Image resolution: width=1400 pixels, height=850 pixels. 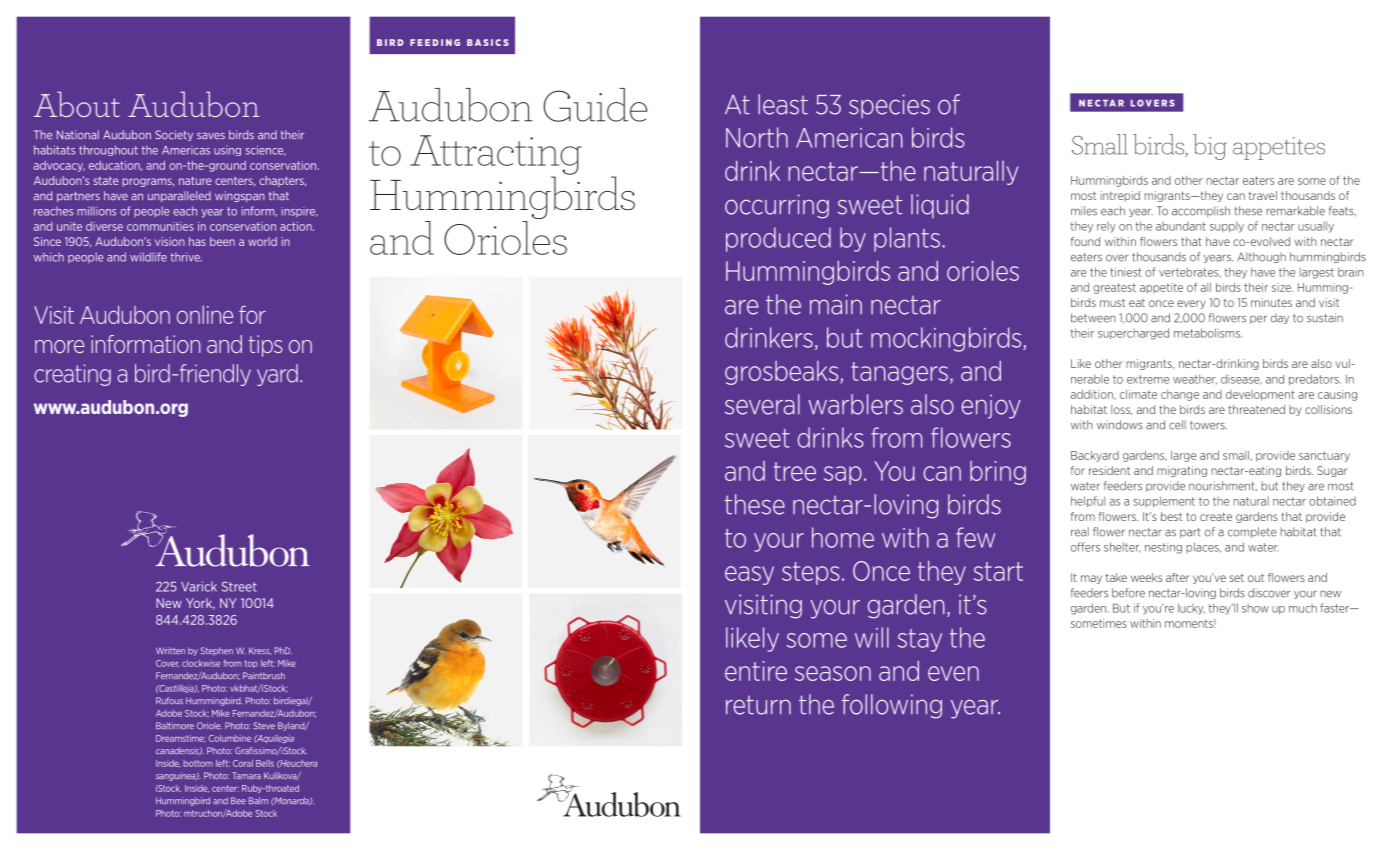 I want to click on return, so click(x=758, y=705).
